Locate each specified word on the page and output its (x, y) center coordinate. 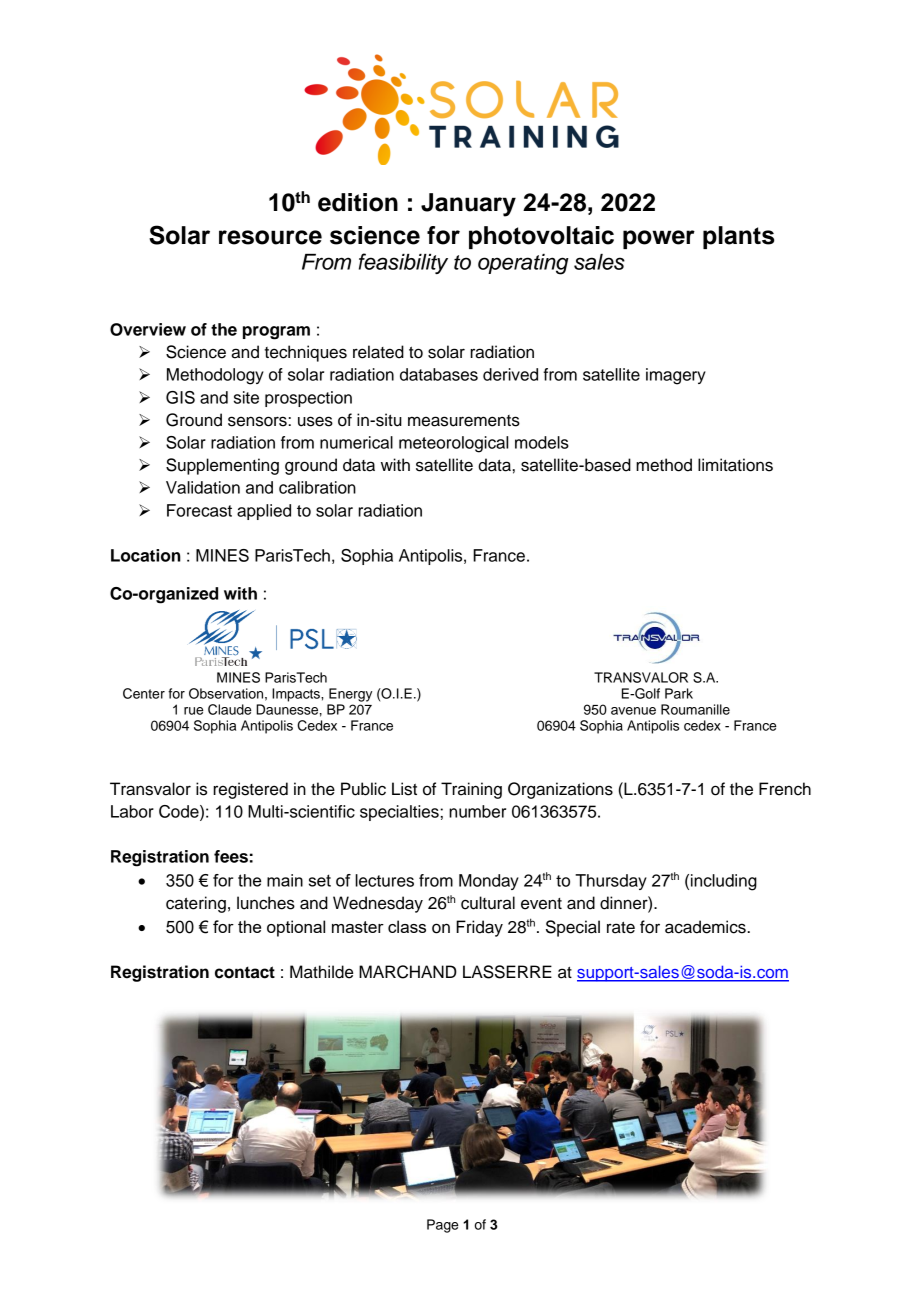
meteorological (453, 444)
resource (270, 237)
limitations (735, 465)
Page (443, 1226)
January (468, 205)
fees (231, 856)
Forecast (199, 510)
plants (739, 237)
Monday (489, 882)
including (724, 882)
